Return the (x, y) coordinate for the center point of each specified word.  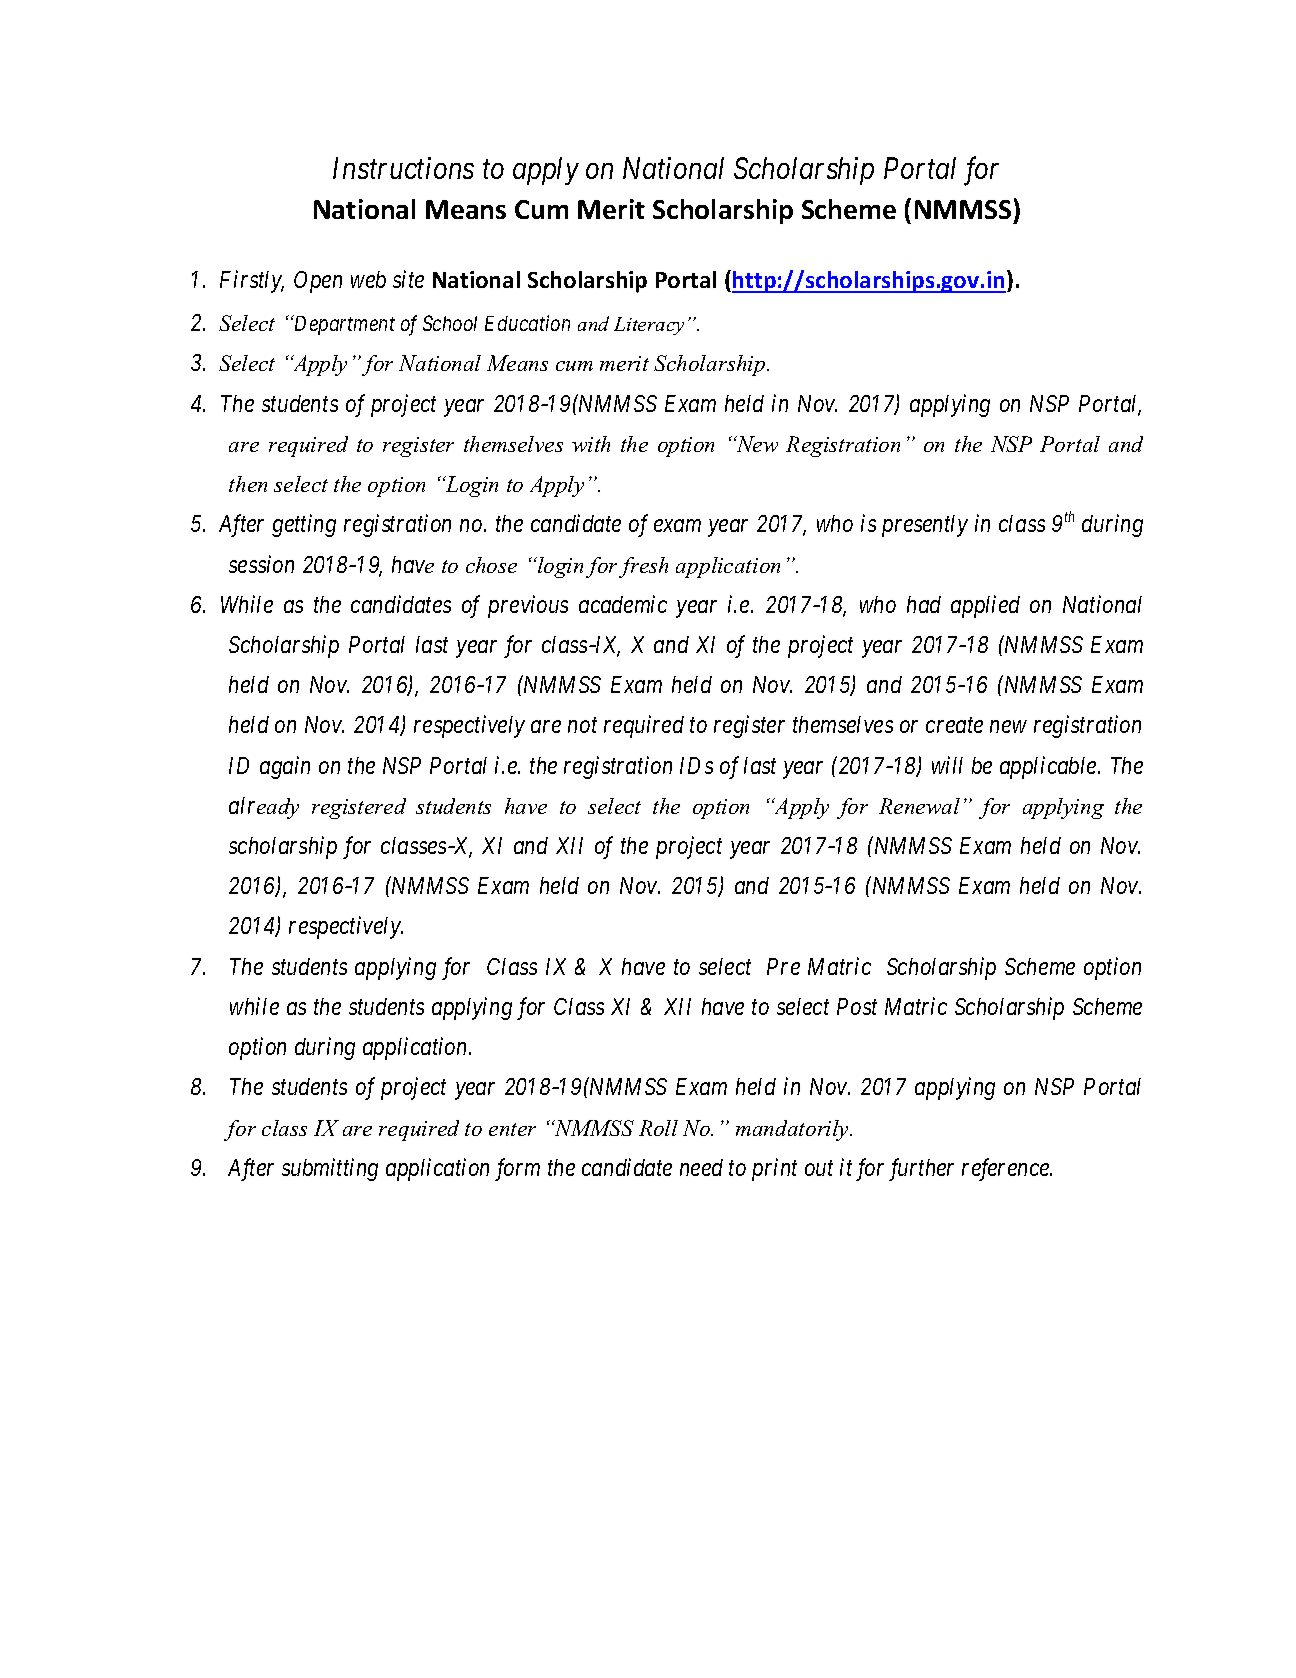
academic (623, 604)
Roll (658, 1128)
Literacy (649, 326)
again (285, 768)
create (954, 726)
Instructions (403, 168)
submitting (330, 1169)
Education (527, 323)
